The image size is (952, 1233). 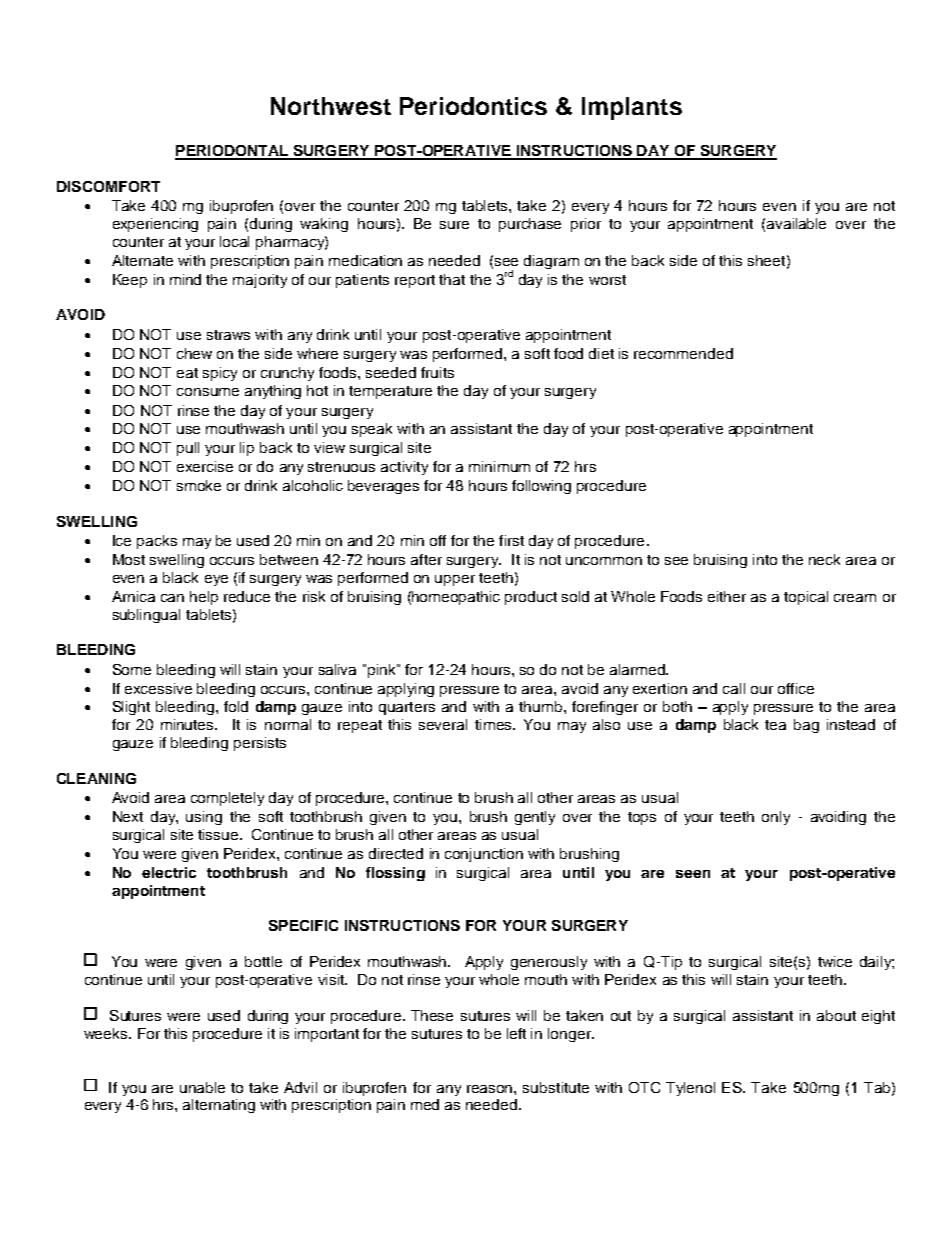 I want to click on PERIODONTAL, so click(x=232, y=152).
